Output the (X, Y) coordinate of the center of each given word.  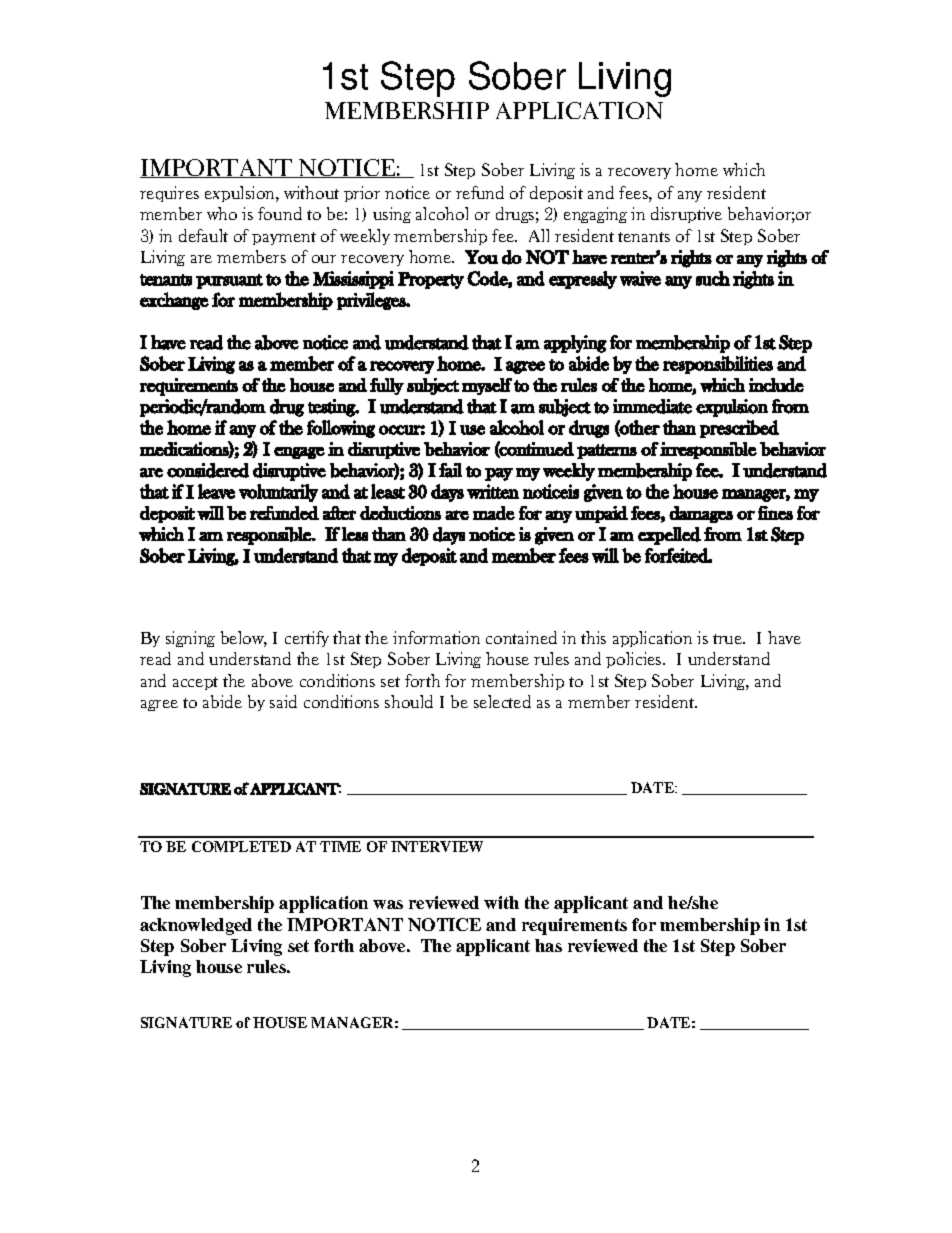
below (244, 639)
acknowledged (196, 926)
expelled (669, 536)
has (548, 945)
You (481, 257)
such (713, 278)
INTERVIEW (437, 846)
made (494, 513)
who (222, 213)
